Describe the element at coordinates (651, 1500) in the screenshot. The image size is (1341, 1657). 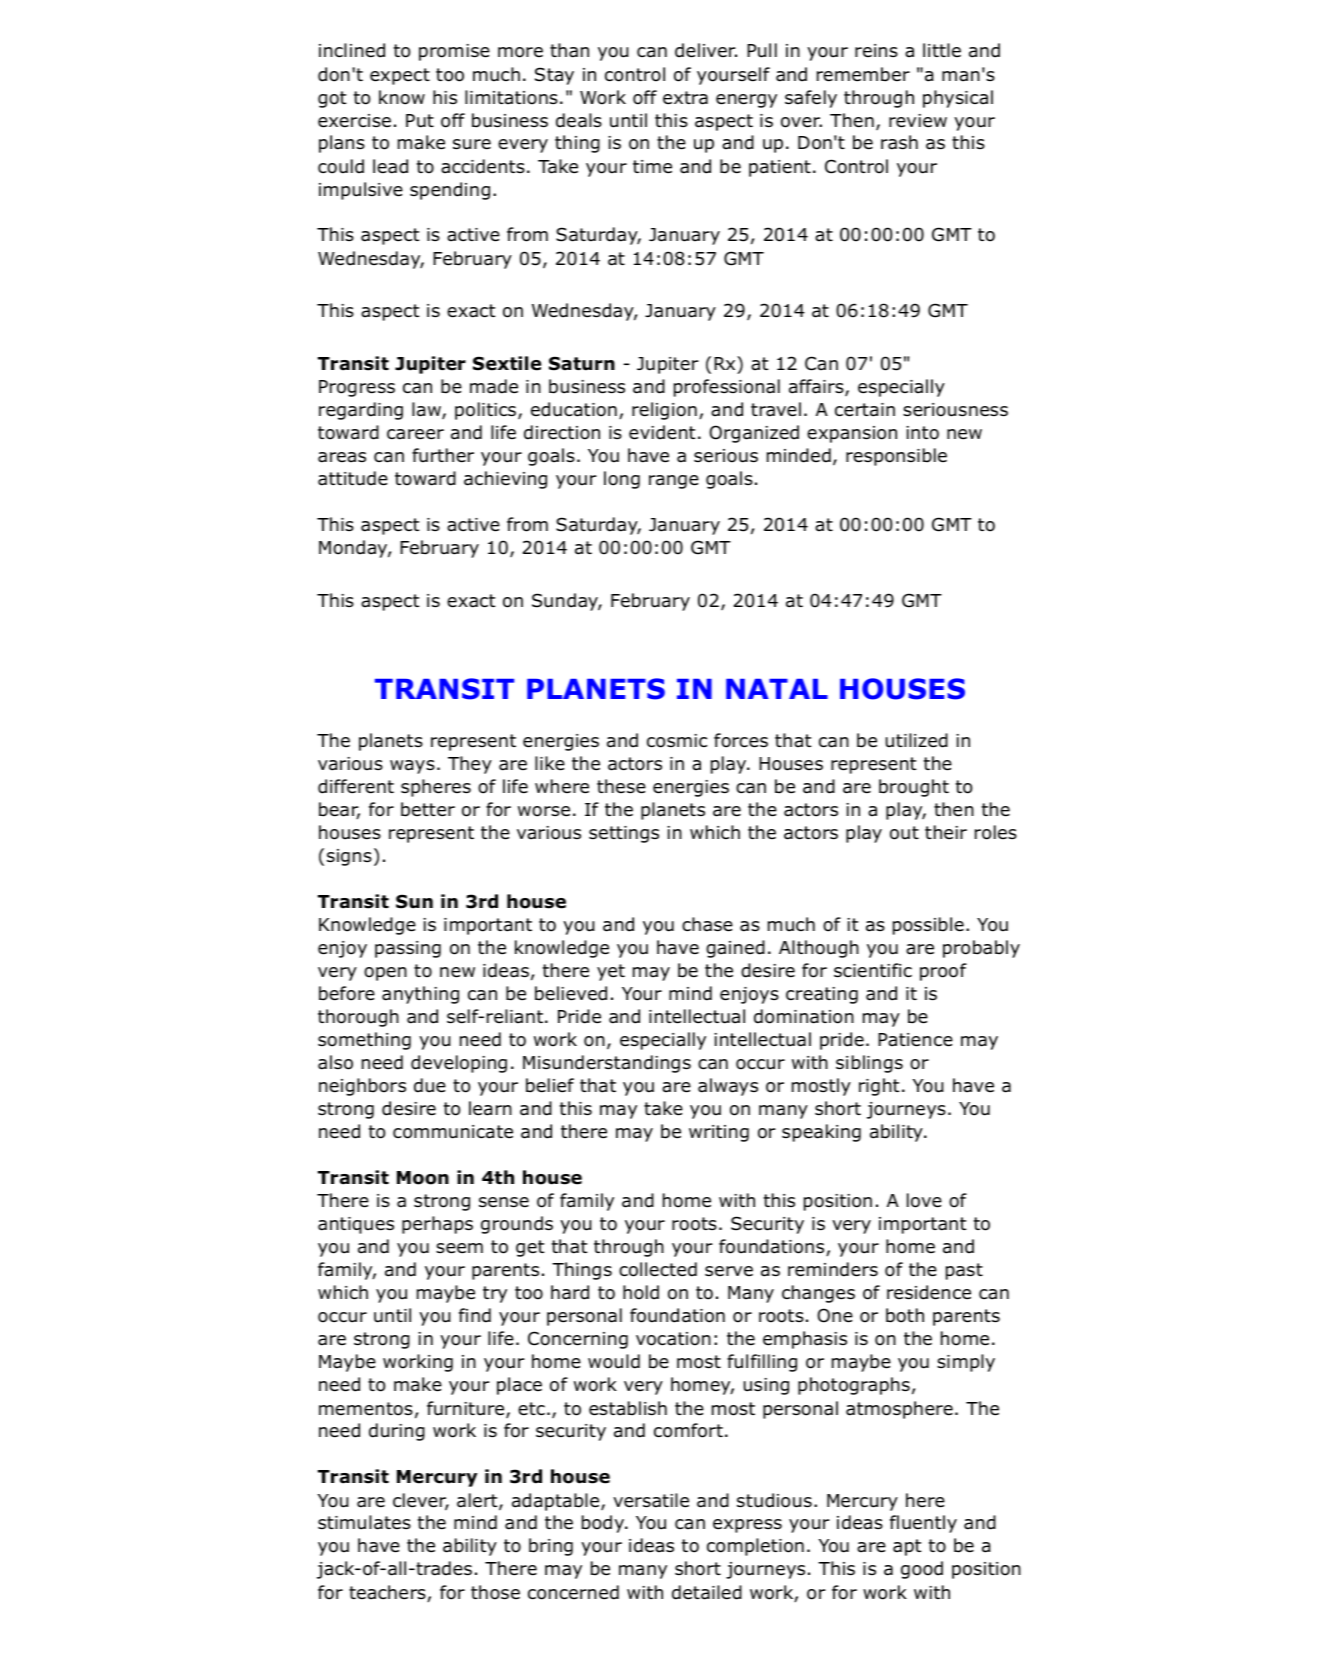
I see `versatile` at that location.
